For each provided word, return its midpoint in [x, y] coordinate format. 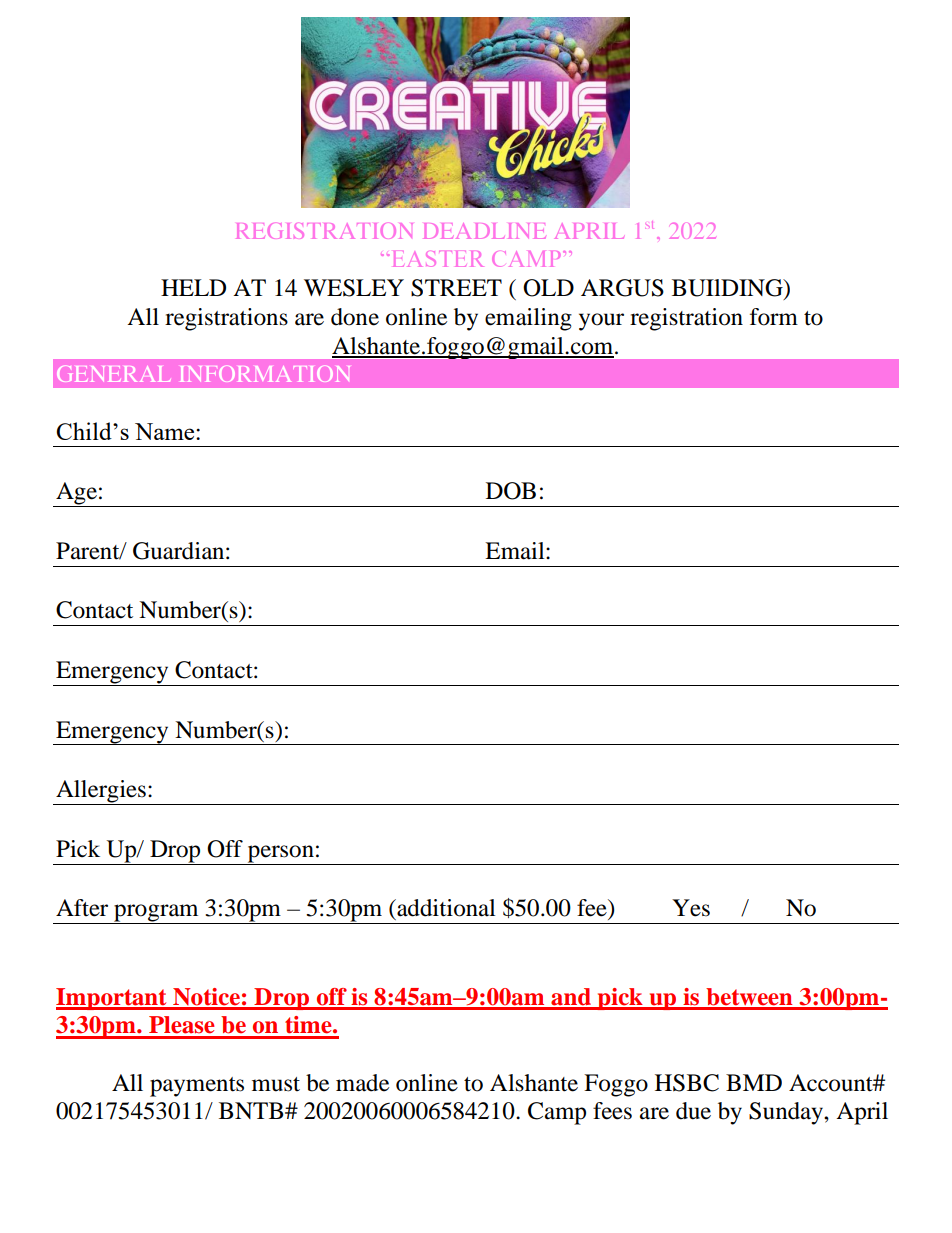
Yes [691, 908]
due [693, 1111]
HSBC [687, 1083]
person [280, 855]
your [601, 322]
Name [166, 431]
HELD [193, 287]
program [156, 914]
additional [445, 908]
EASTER [438, 259]
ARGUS [622, 288]
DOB [511, 491]
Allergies [101, 792]
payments [197, 1087]
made [362, 1083]
